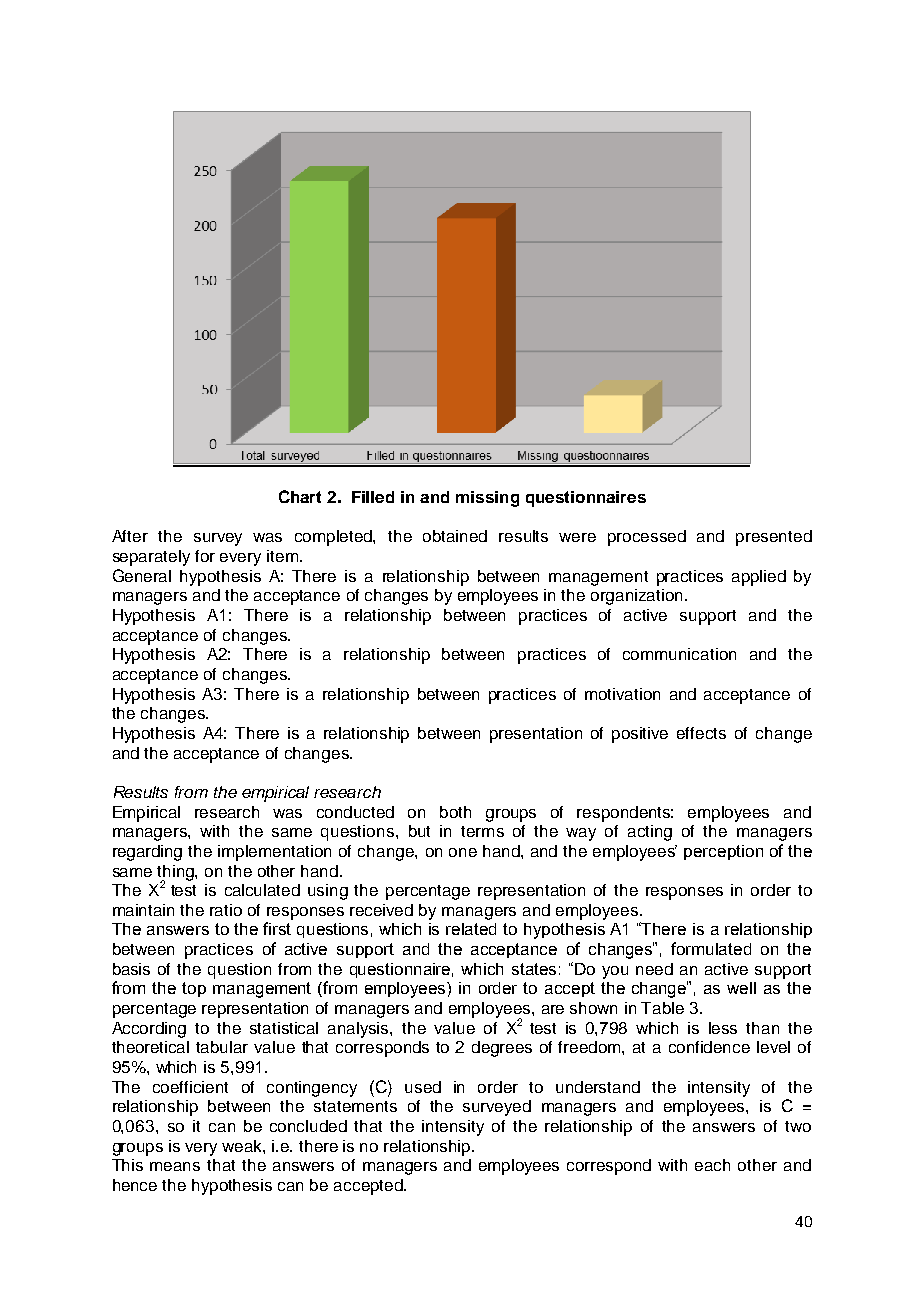 The image size is (924, 1308). I want to click on After, so click(130, 536).
